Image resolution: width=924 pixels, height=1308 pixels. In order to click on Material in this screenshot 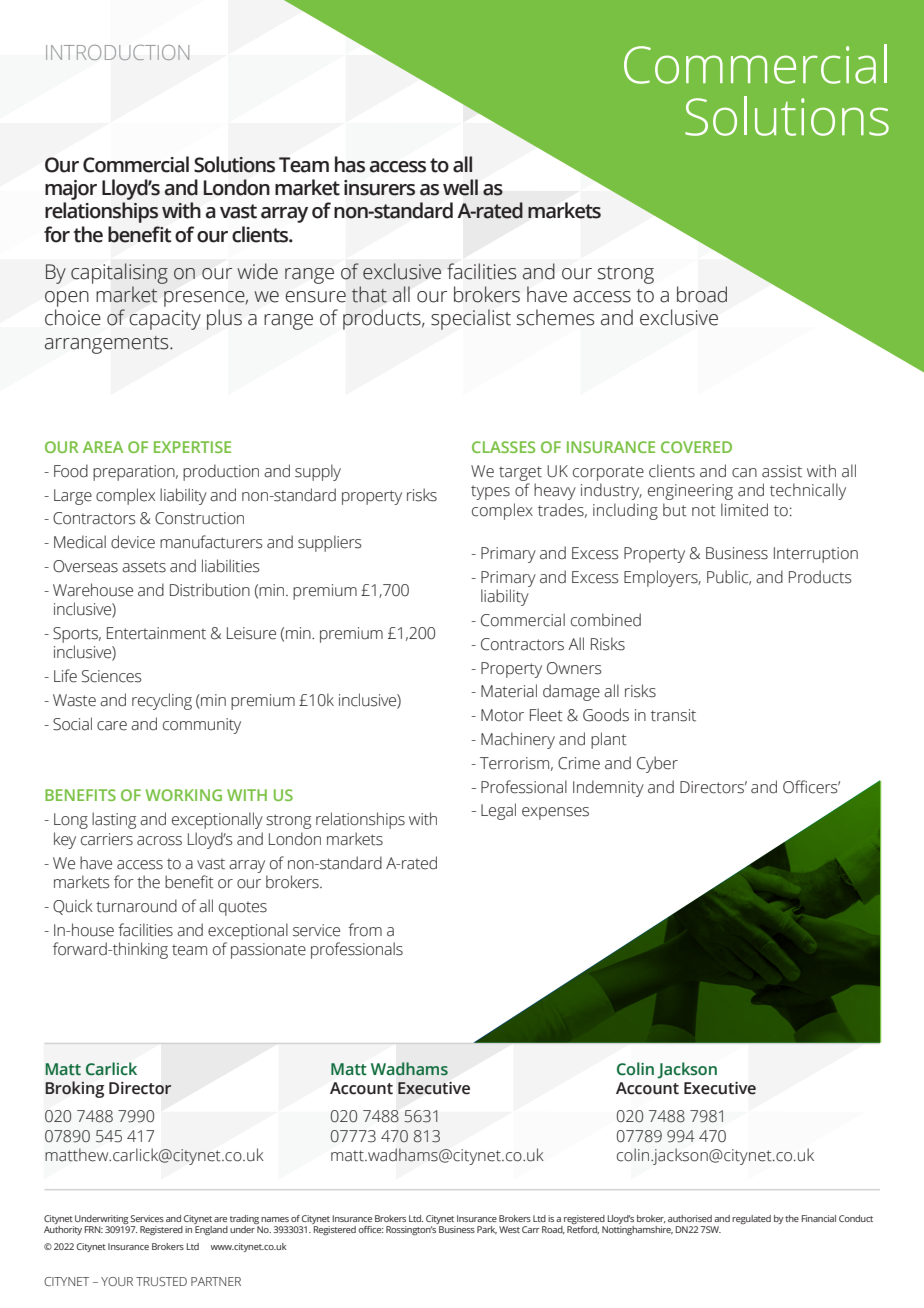, I will do `click(509, 691)`.
